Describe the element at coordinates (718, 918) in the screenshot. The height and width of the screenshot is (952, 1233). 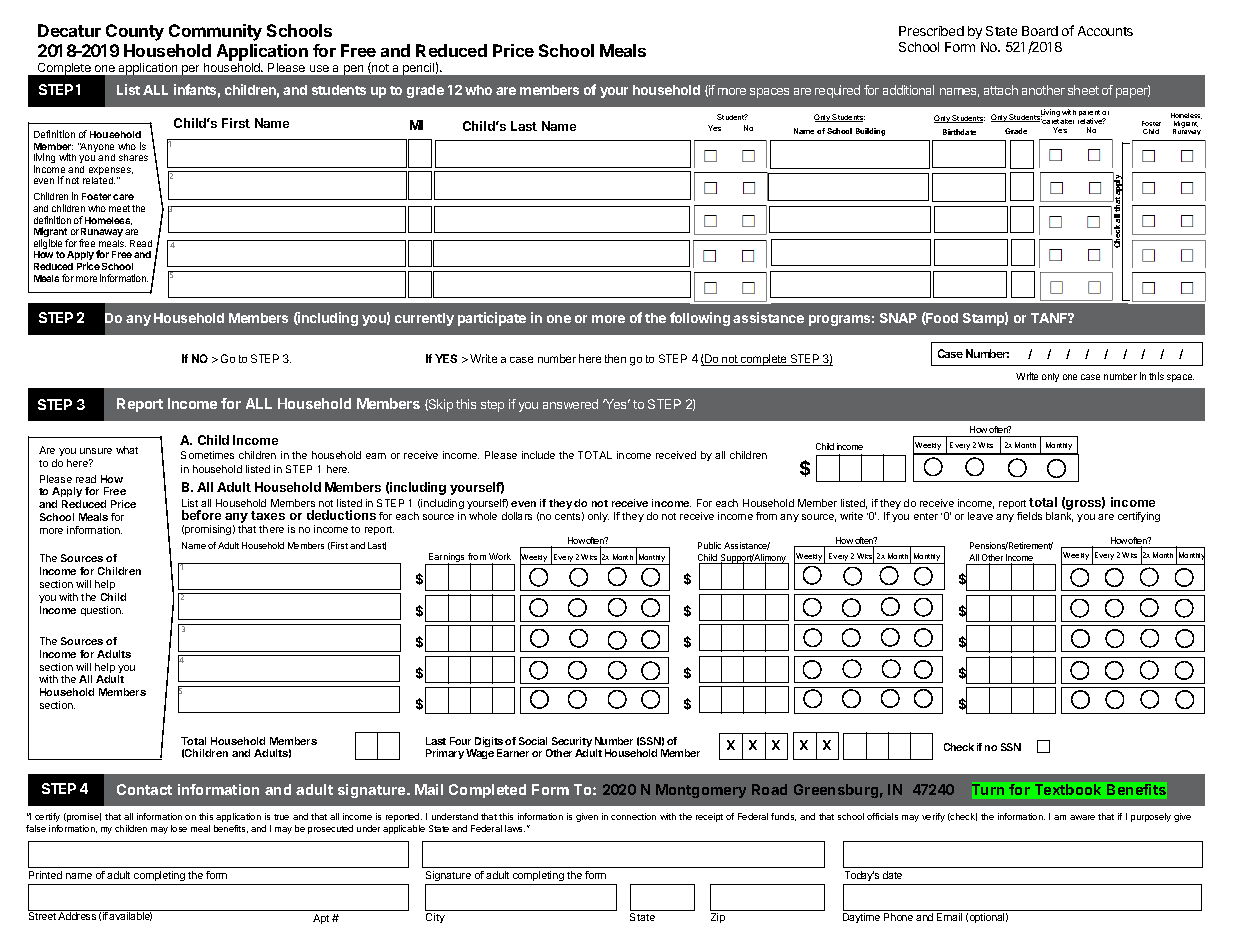
I see `Zip` at that location.
